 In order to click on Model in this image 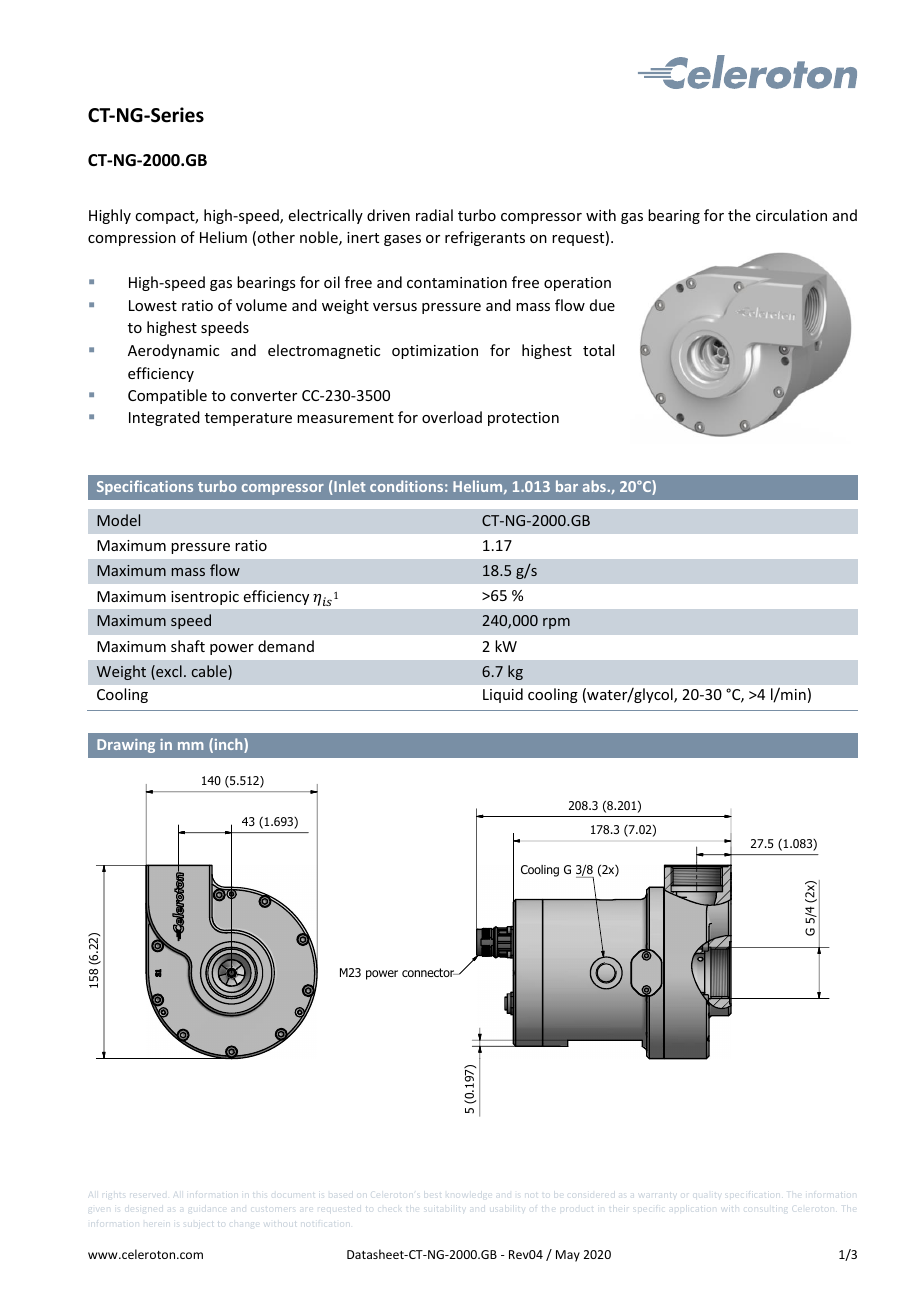, I will do `click(118, 520)`.
